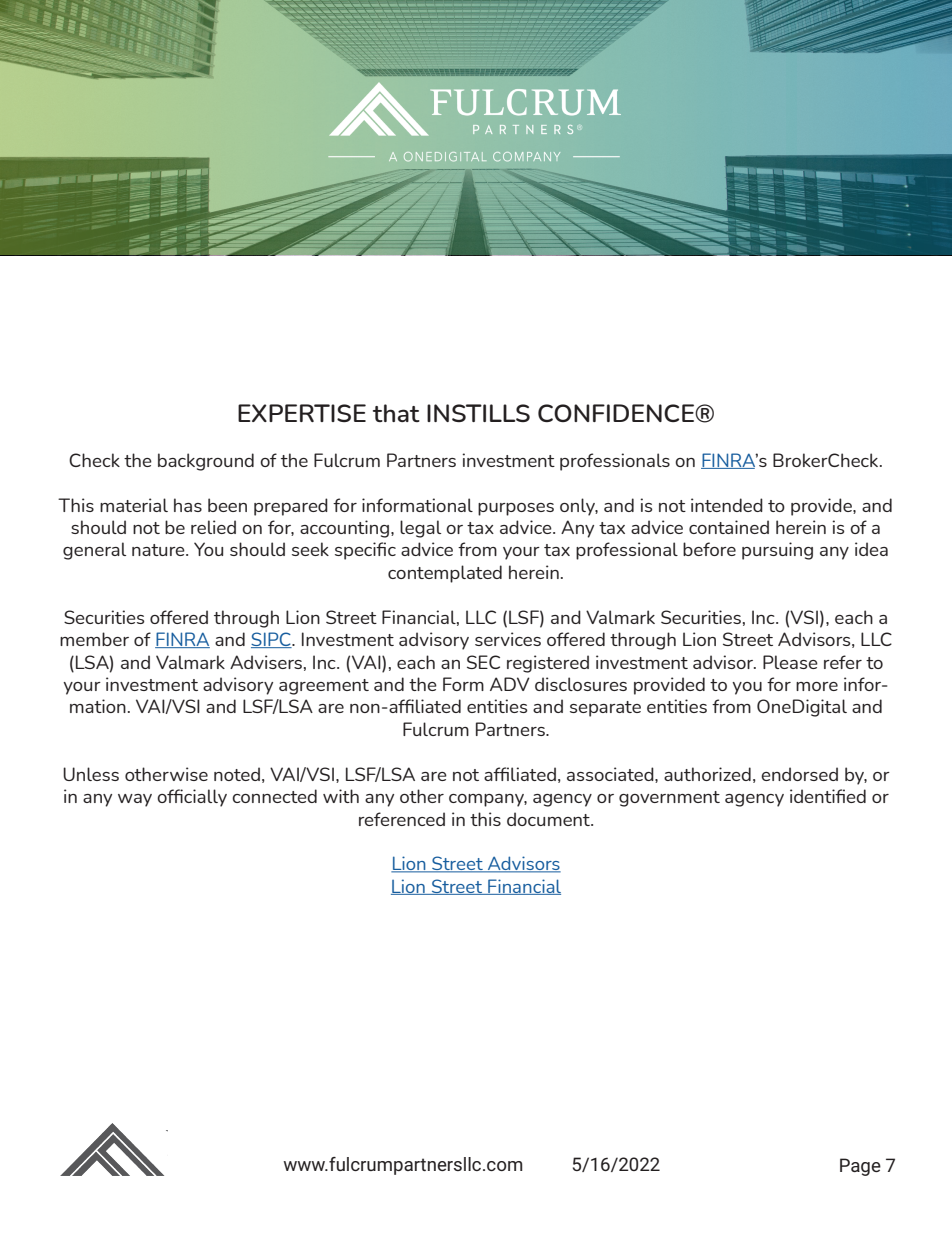  Describe the element at coordinates (206, 462) in the image. I see `background` at that location.
